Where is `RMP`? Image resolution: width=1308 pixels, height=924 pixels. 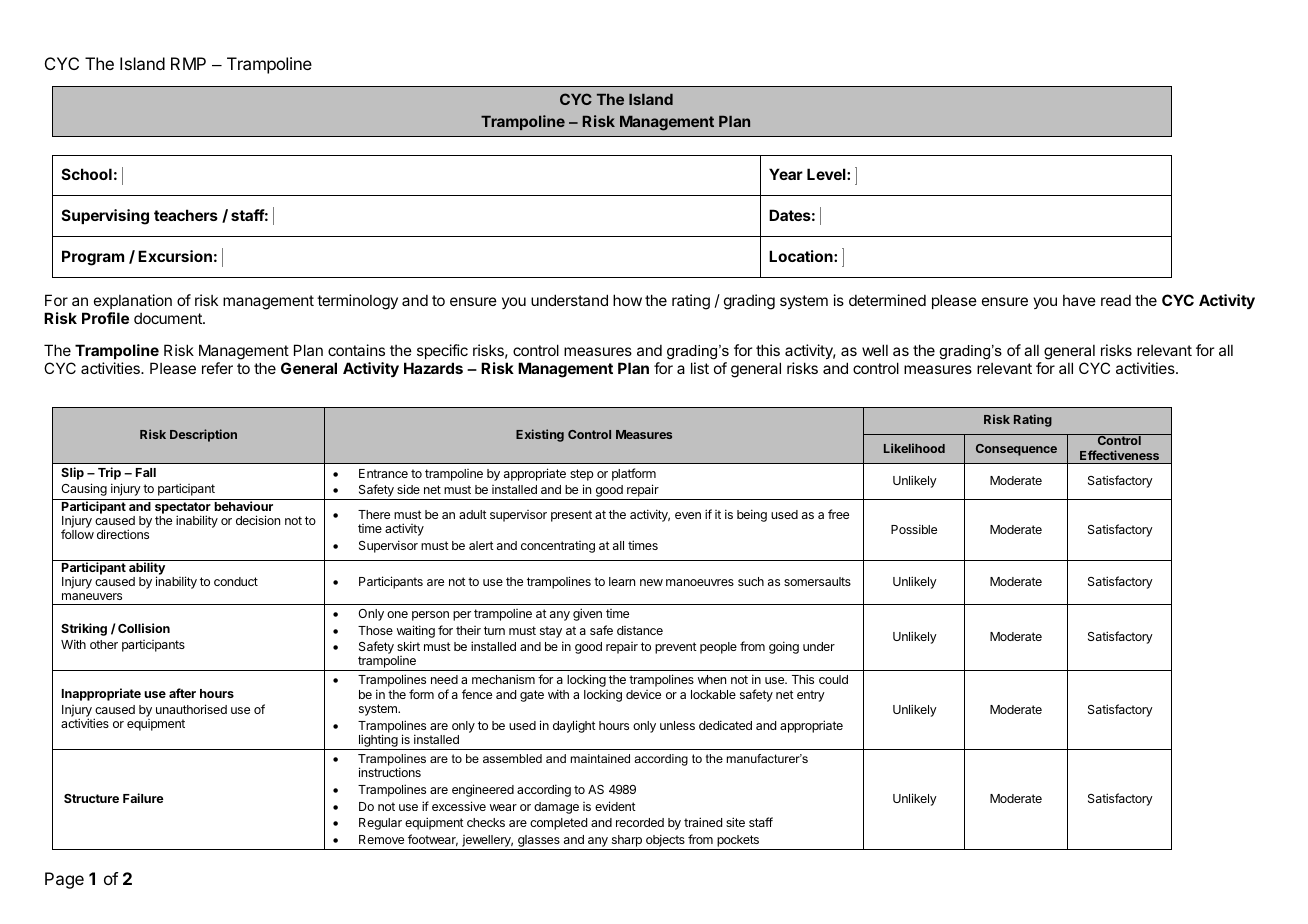 RMP is located at coordinates (188, 63).
